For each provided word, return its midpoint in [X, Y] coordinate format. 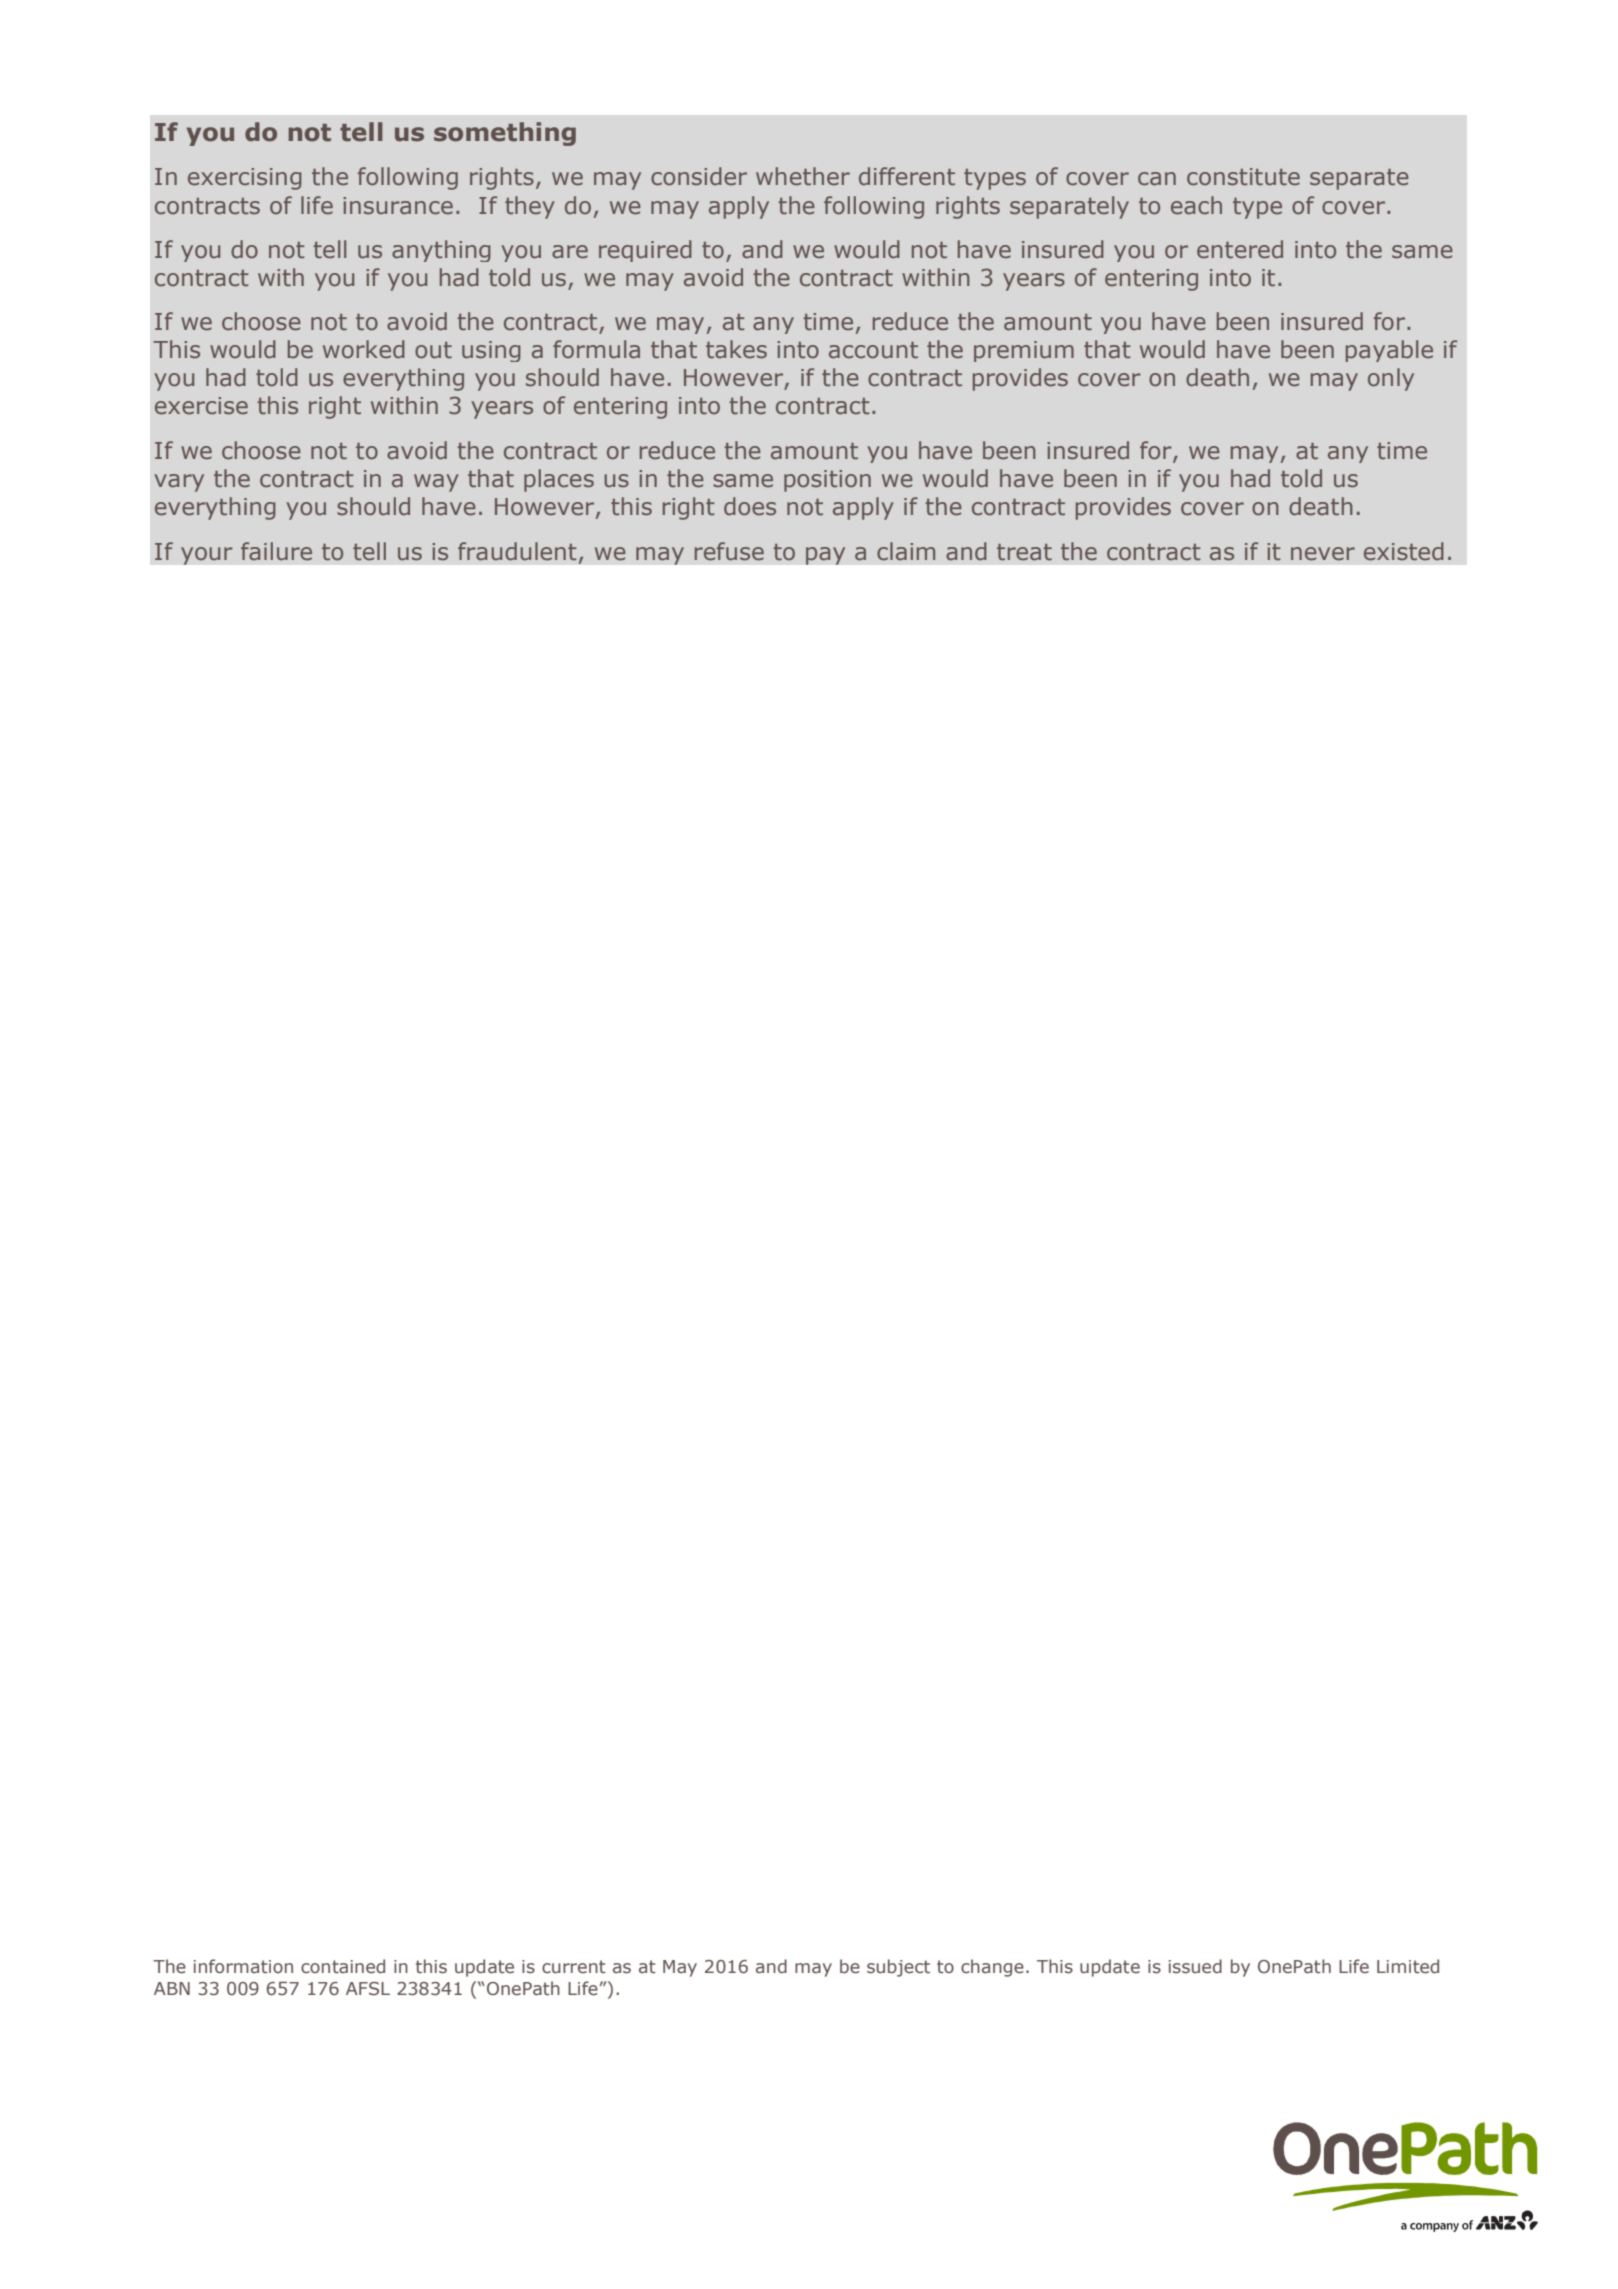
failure [276, 551]
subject [898, 1968]
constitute [1243, 177]
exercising [245, 179]
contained [343, 1966]
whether [803, 176]
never [1323, 554]
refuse [729, 551]
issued [1195, 1966]
